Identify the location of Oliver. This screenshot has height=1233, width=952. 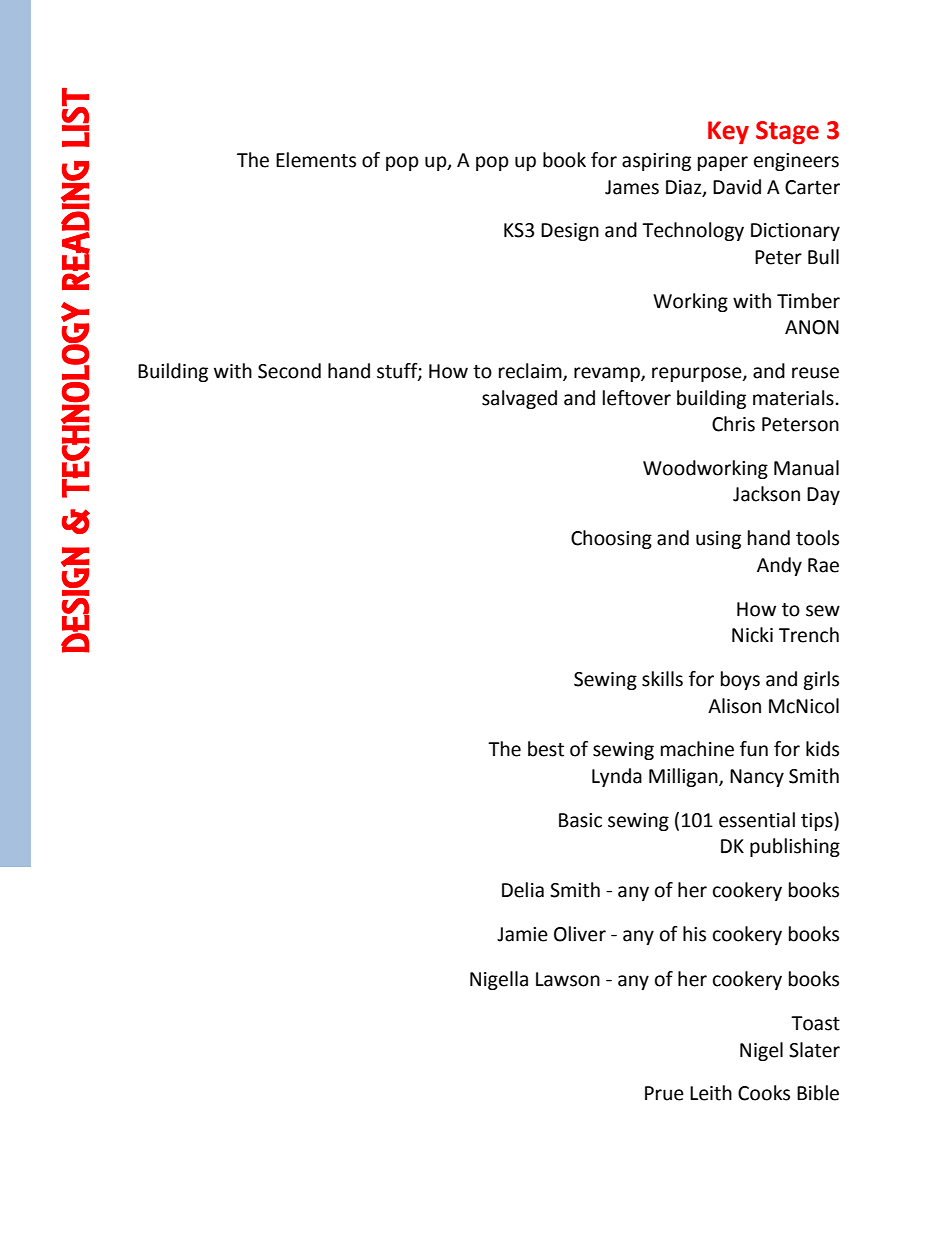
(580, 934).
